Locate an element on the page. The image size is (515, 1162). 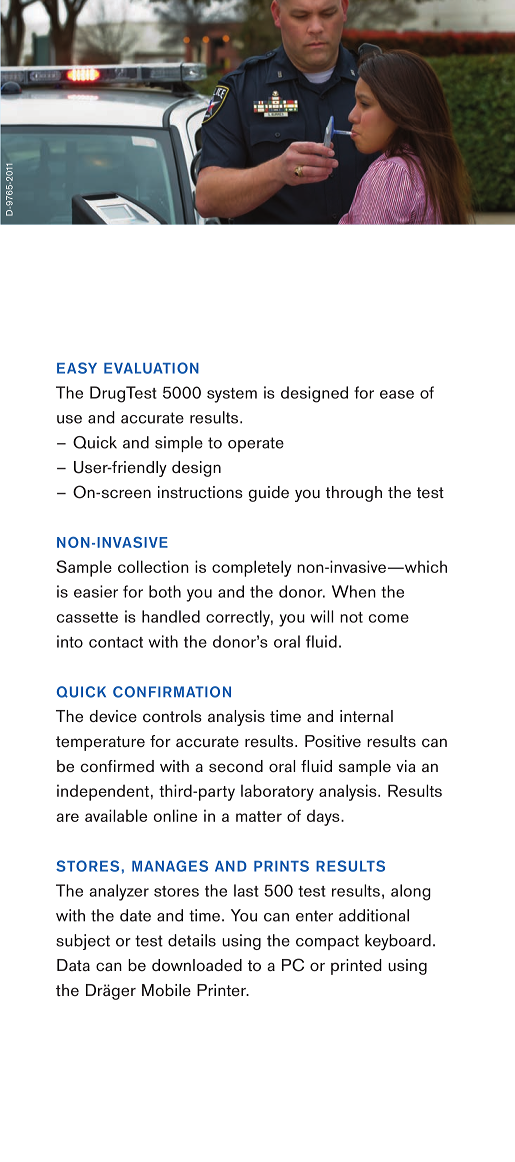
EASY is located at coordinates (77, 368).
